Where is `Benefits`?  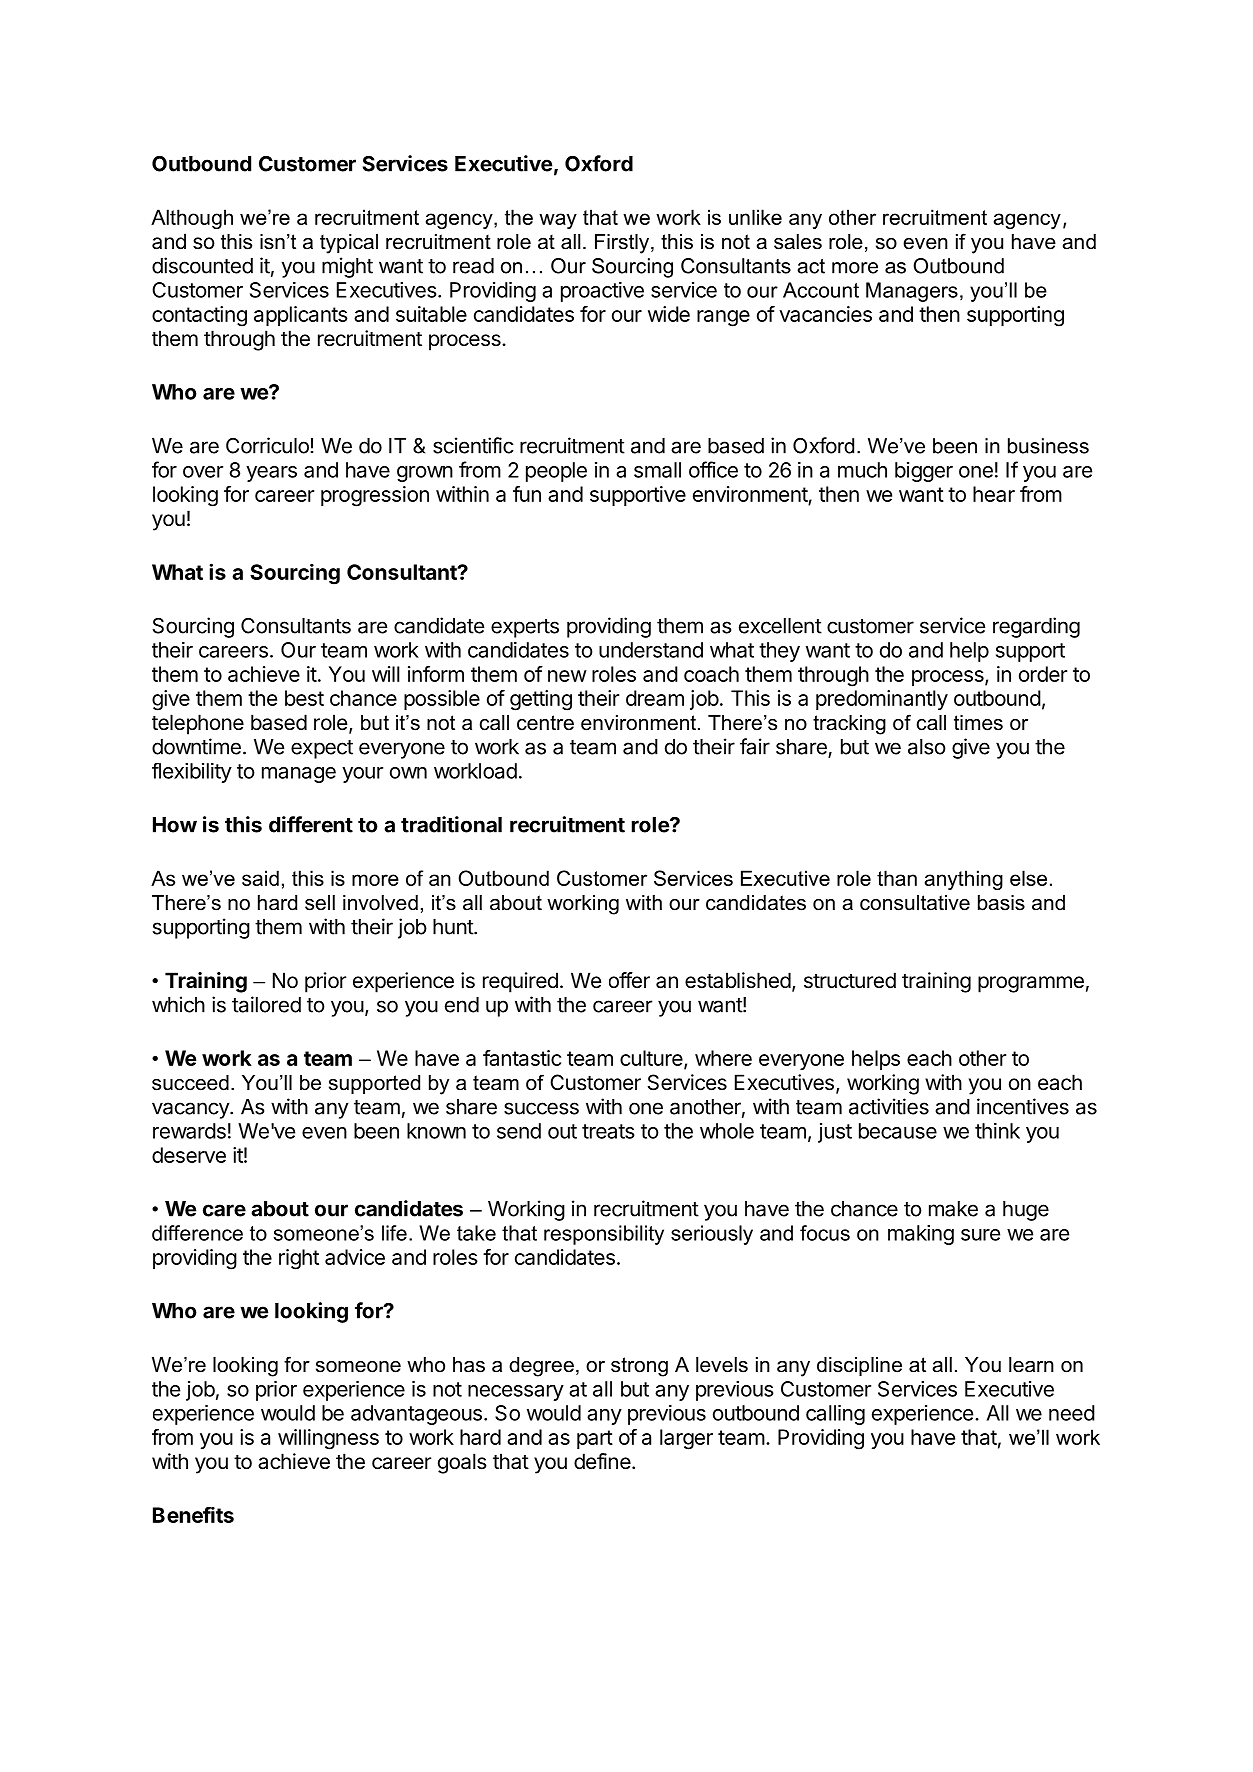 Benefits is located at coordinates (193, 1514).
